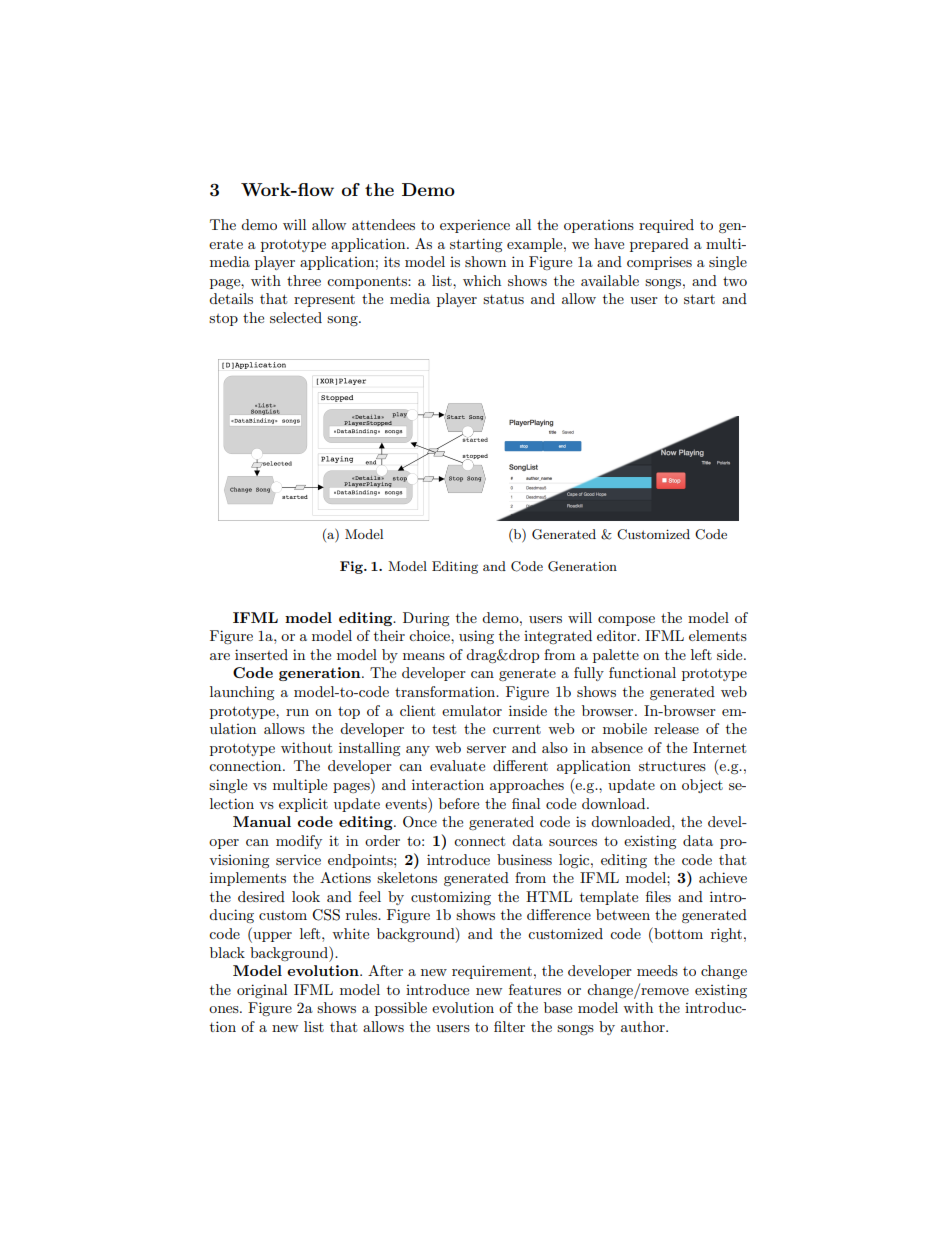 The width and height of the screenshot is (952, 1233). What do you see at coordinates (485, 261) in the screenshot?
I see `shown` at bounding box center [485, 261].
